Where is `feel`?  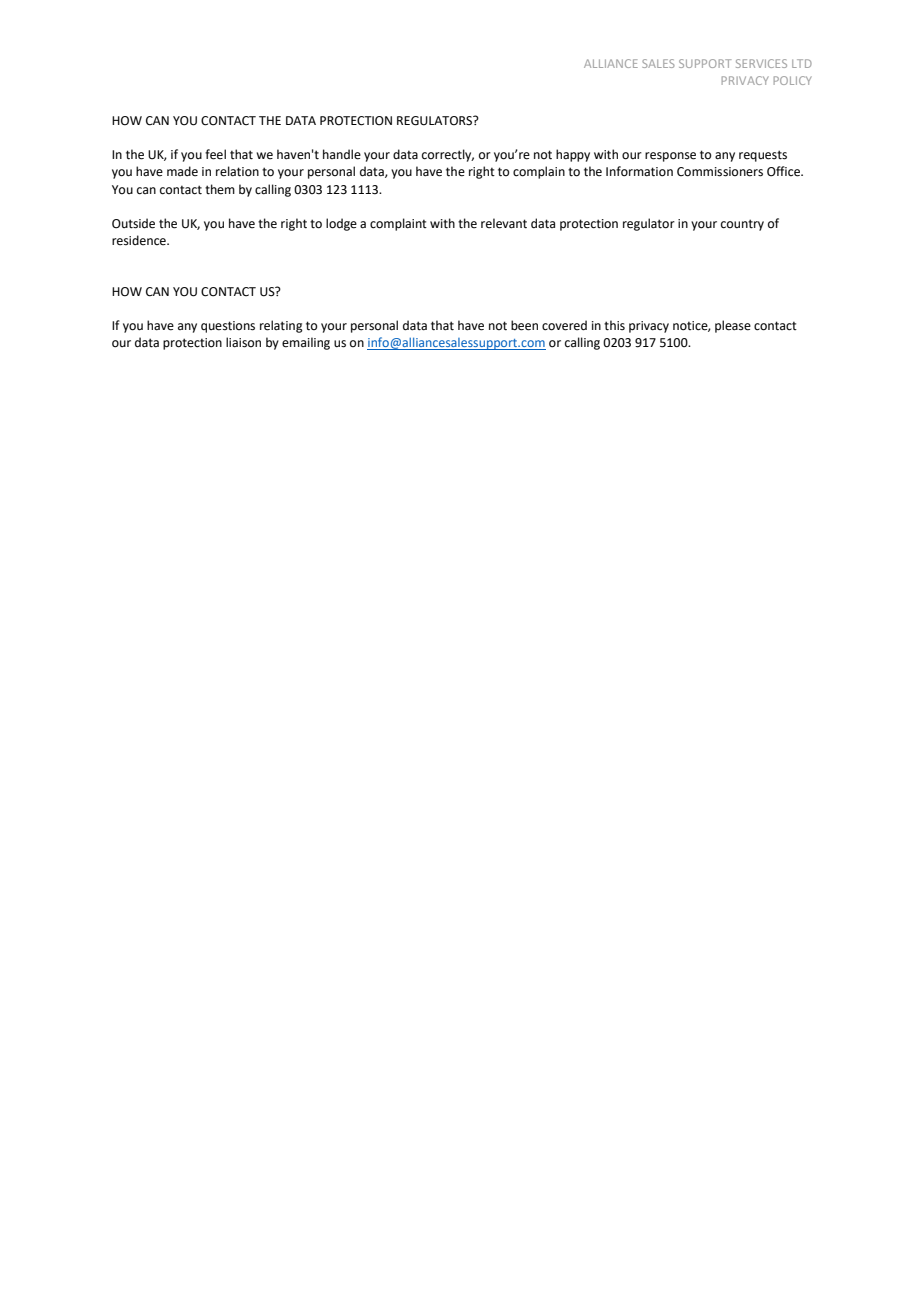 feel is located at coordinates (215, 154).
